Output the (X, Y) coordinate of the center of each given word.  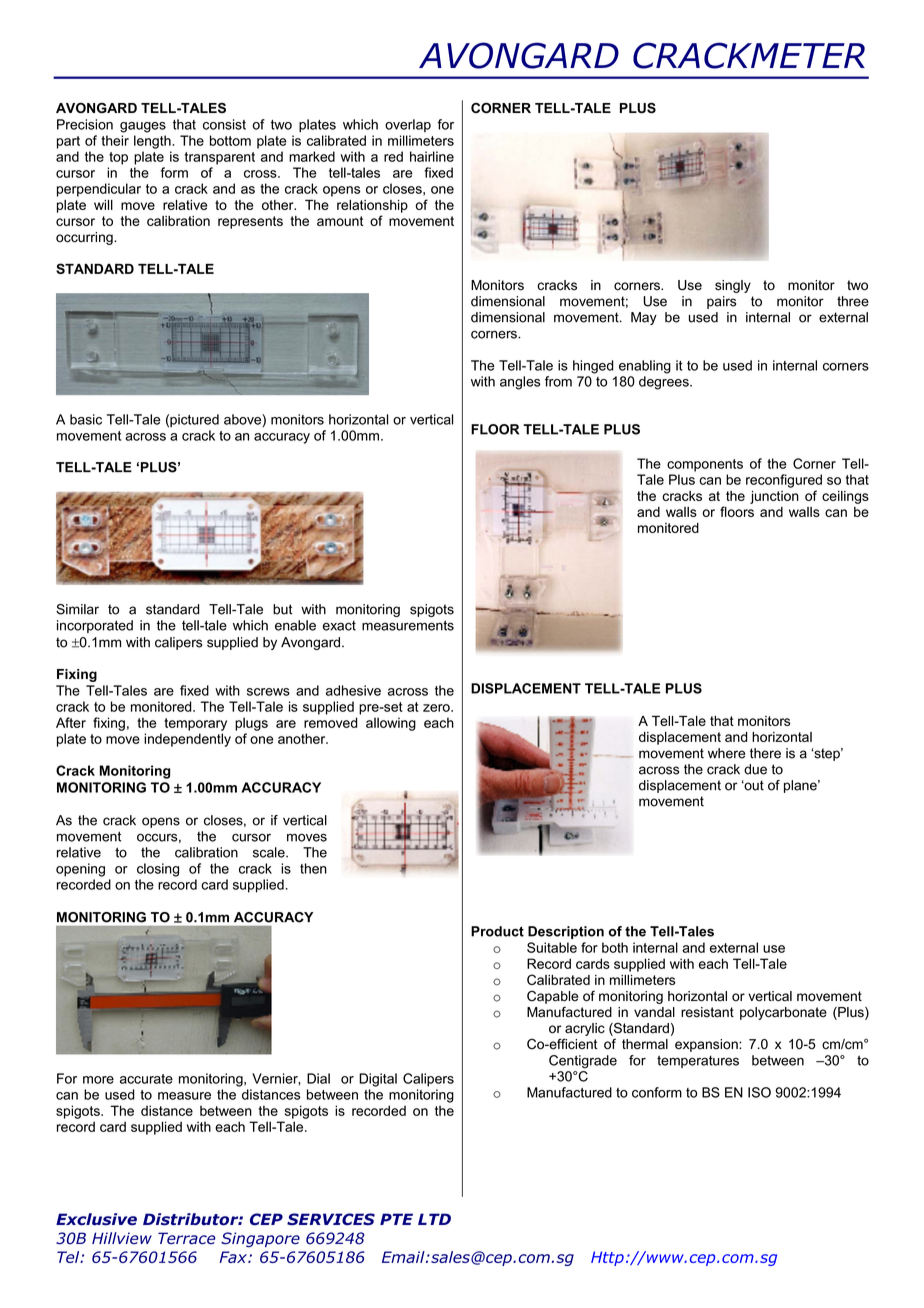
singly (733, 286)
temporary (195, 724)
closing (158, 870)
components (705, 465)
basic (86, 419)
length (153, 142)
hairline (432, 156)
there (765, 753)
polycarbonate (783, 1013)
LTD (434, 1219)
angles (520, 383)
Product (497, 931)
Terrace (186, 1238)
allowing (391, 724)
